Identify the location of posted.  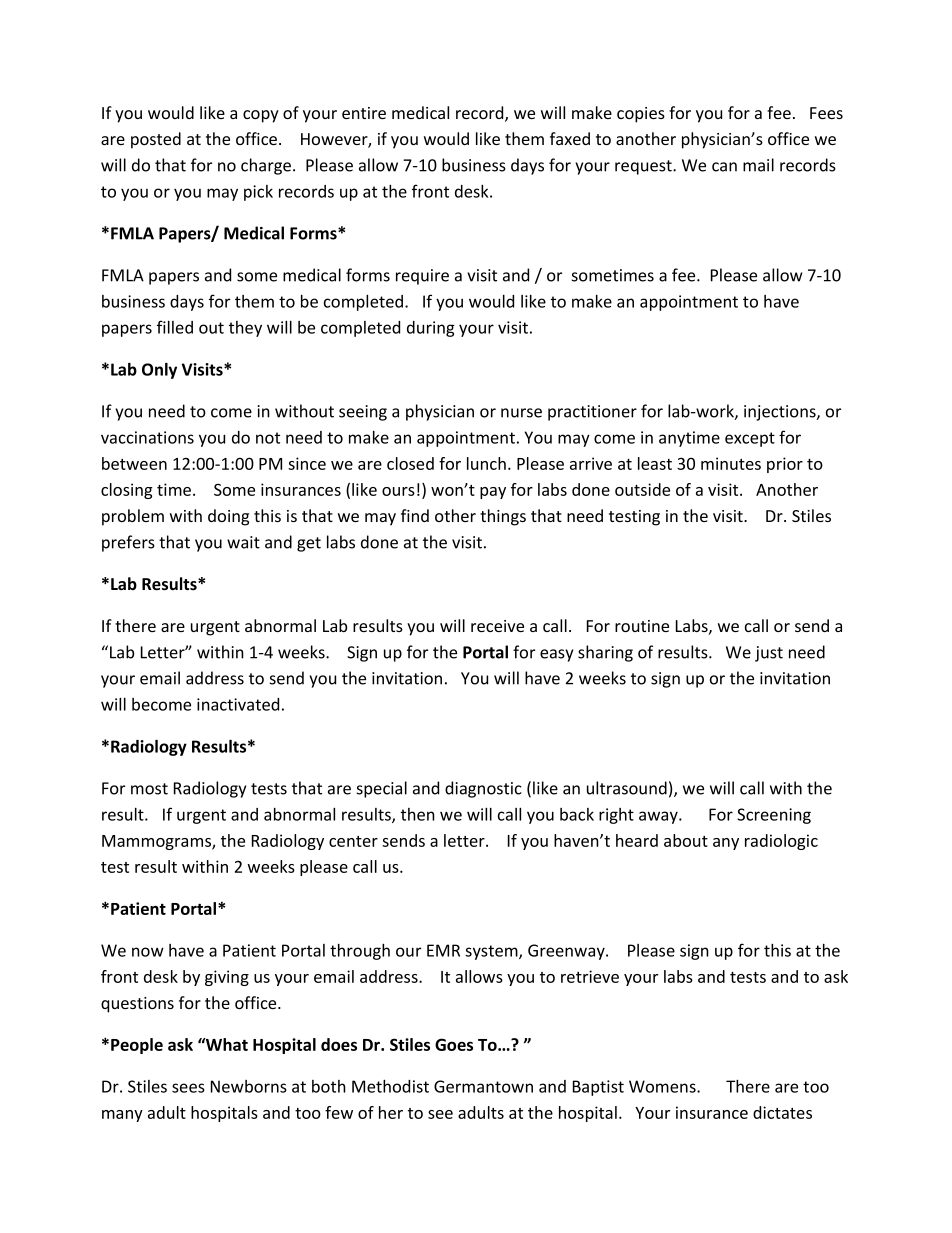
(156, 140).
